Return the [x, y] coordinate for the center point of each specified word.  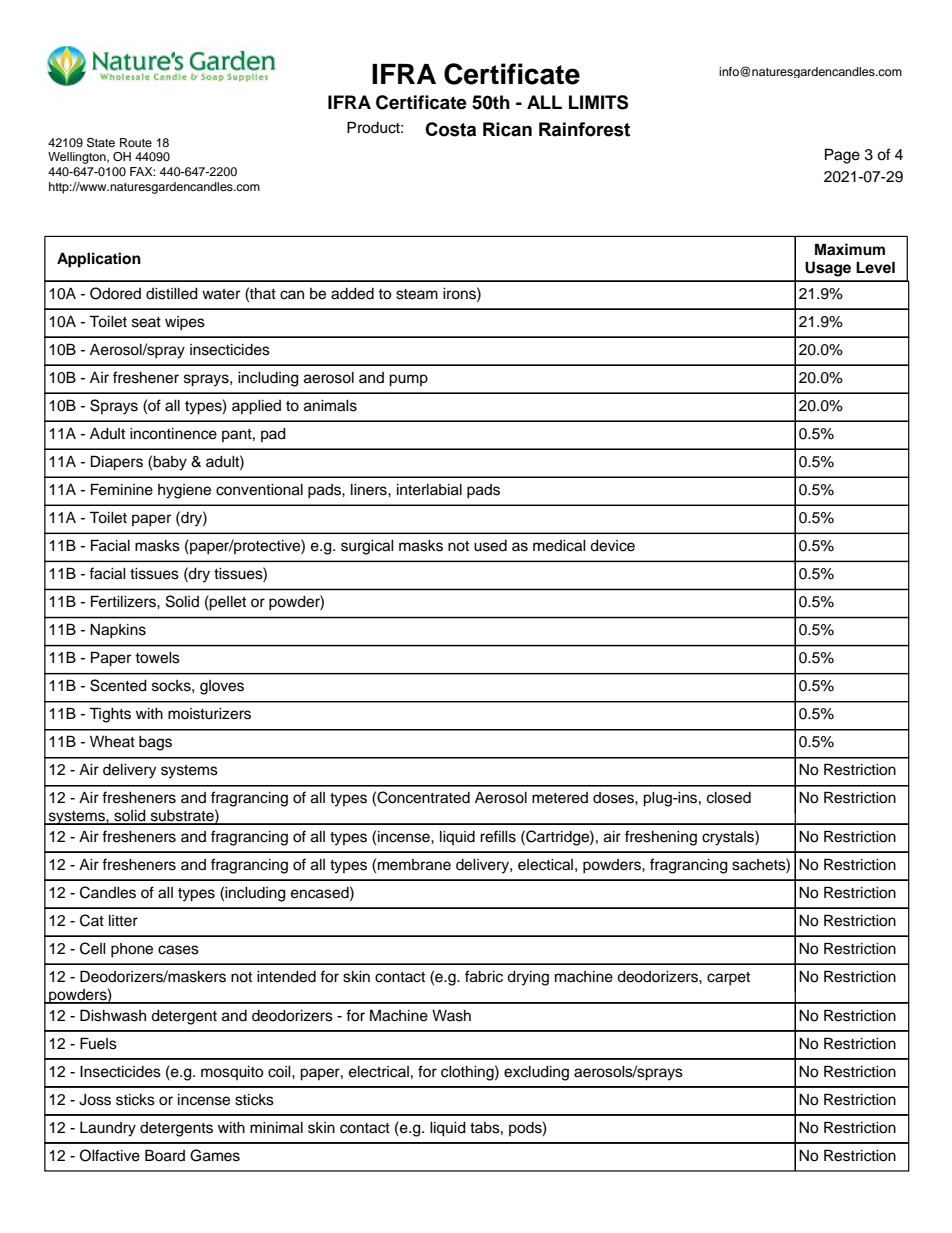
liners [370, 490]
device [612, 546]
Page [842, 156]
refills [498, 836]
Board [165, 1155]
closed [729, 798]
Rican [507, 129]
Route [136, 142]
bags [155, 743]
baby [170, 463]
